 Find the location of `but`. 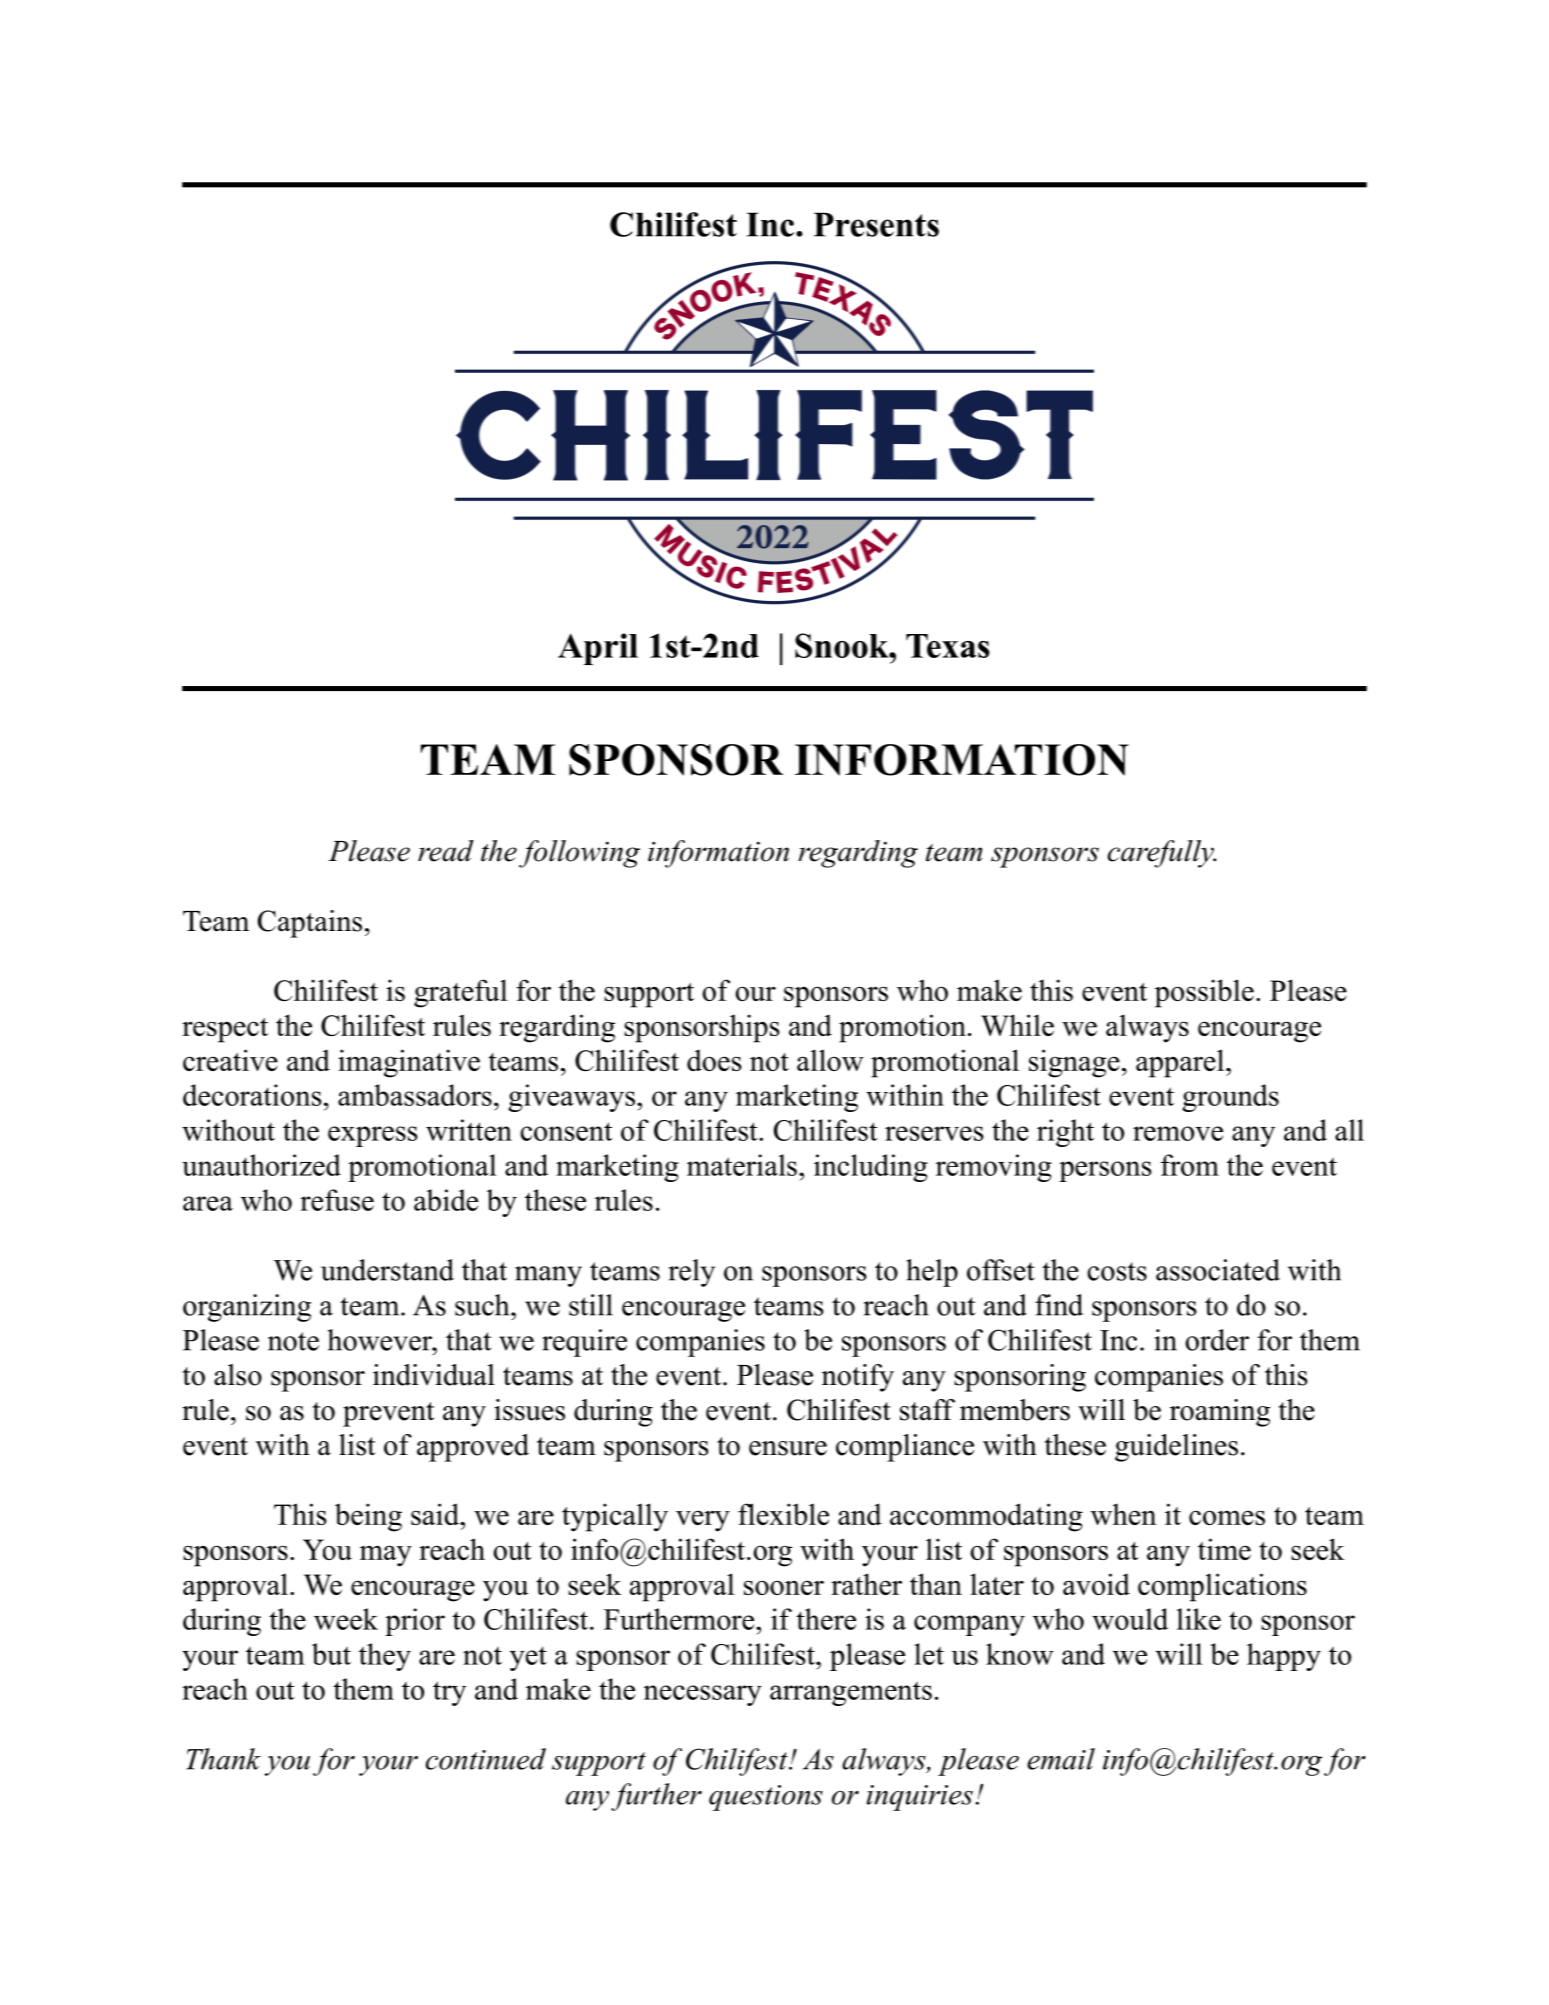

but is located at coordinates (331, 1654).
